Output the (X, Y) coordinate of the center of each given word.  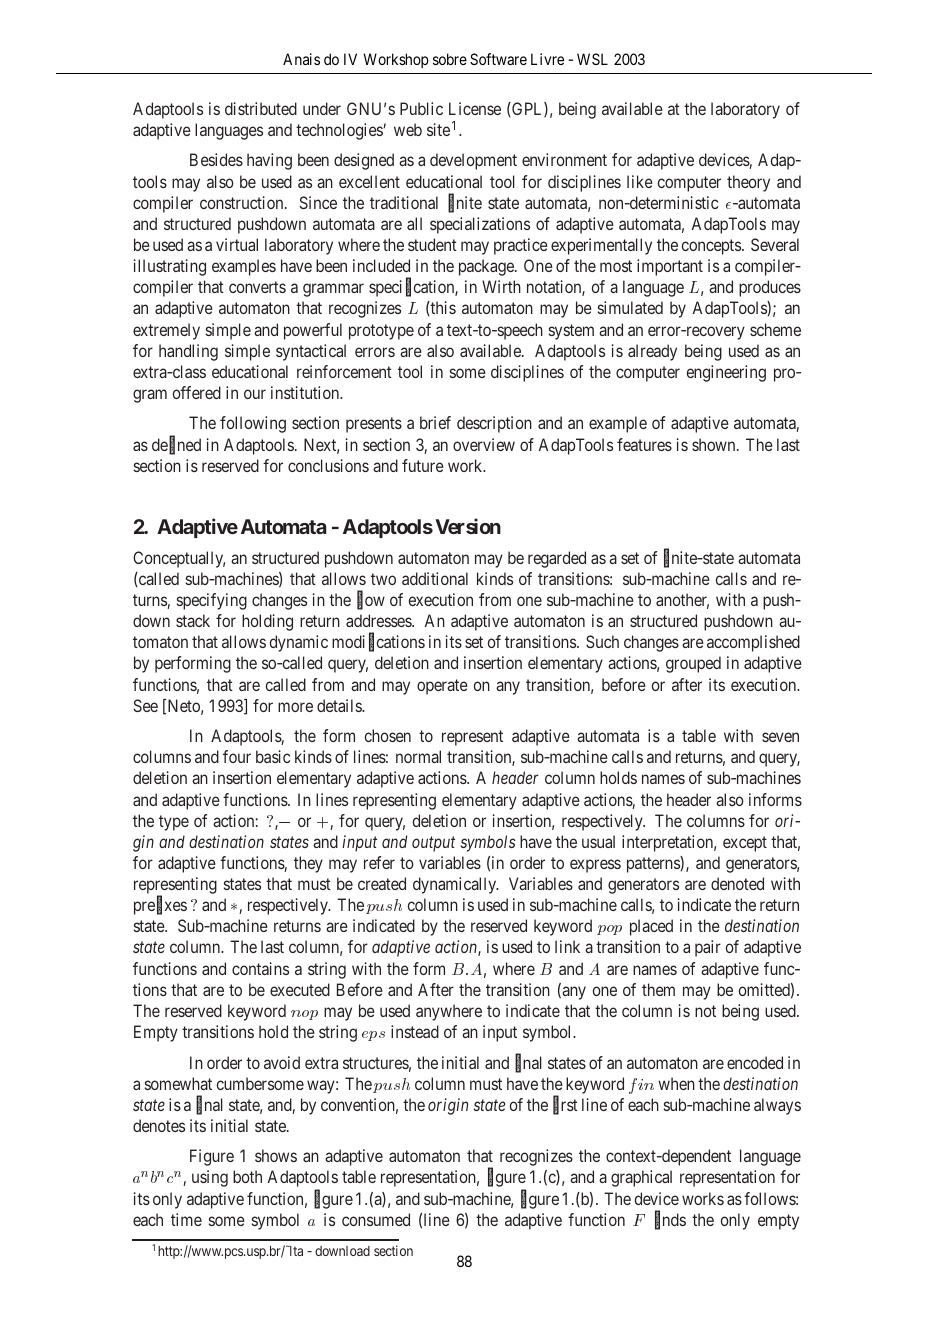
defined (176, 445)
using (210, 1178)
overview (484, 444)
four (237, 756)
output (433, 844)
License (475, 108)
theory (748, 183)
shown (715, 444)
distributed (261, 108)
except (745, 844)
